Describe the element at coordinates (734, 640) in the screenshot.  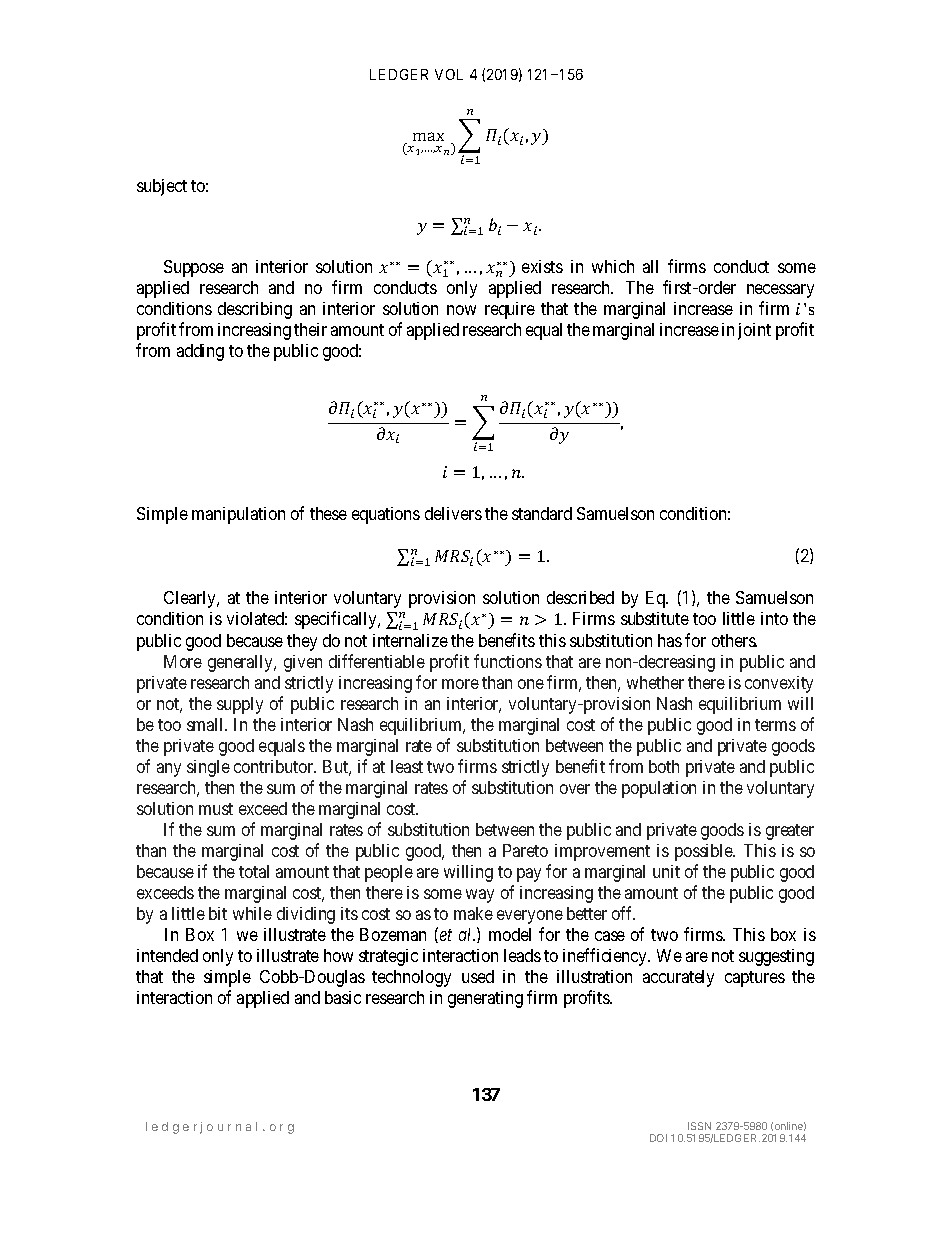
I see `others` at that location.
